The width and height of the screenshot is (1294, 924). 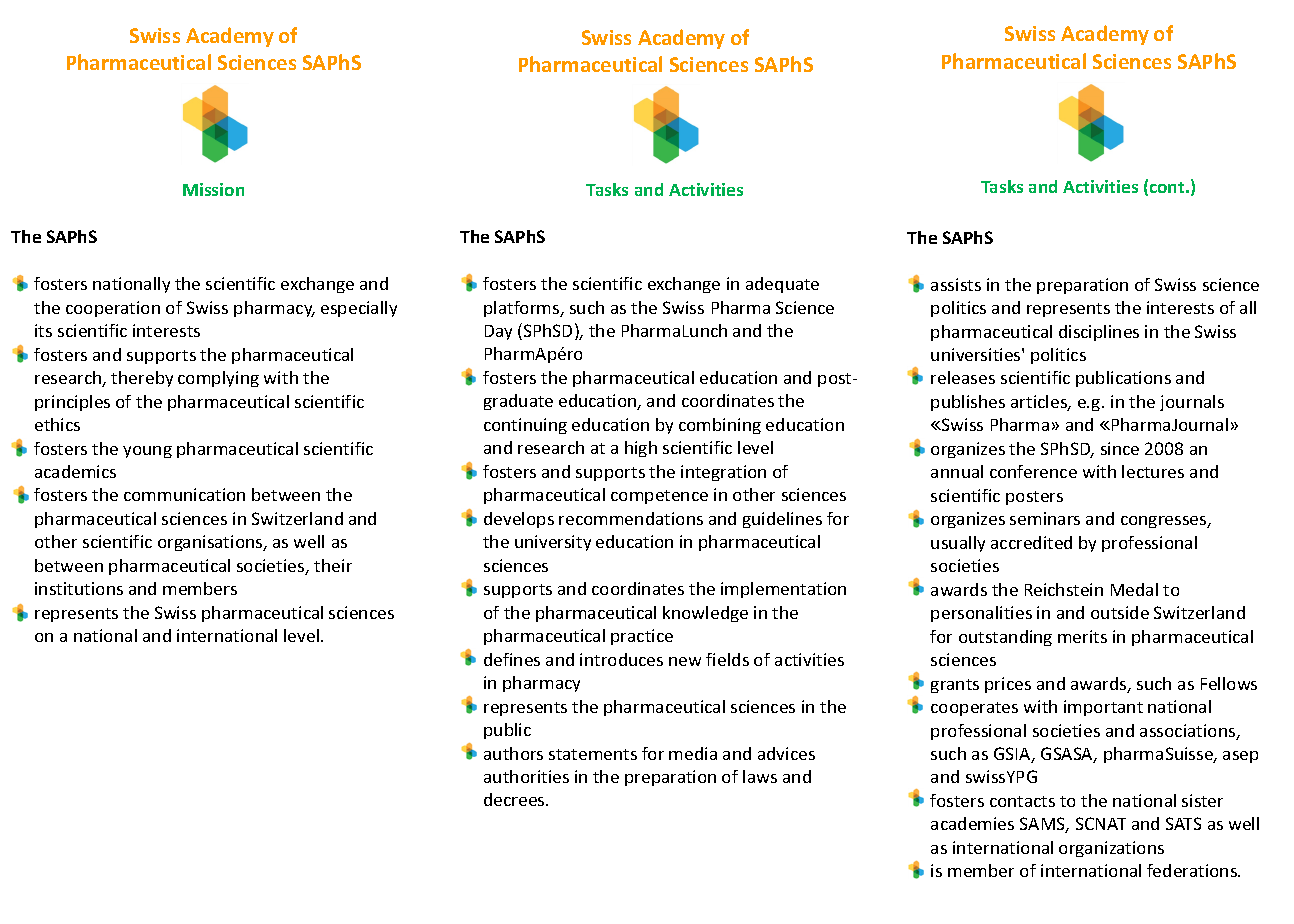 What do you see at coordinates (1099, 333) in the screenshot?
I see `disciplines` at bounding box center [1099, 333].
